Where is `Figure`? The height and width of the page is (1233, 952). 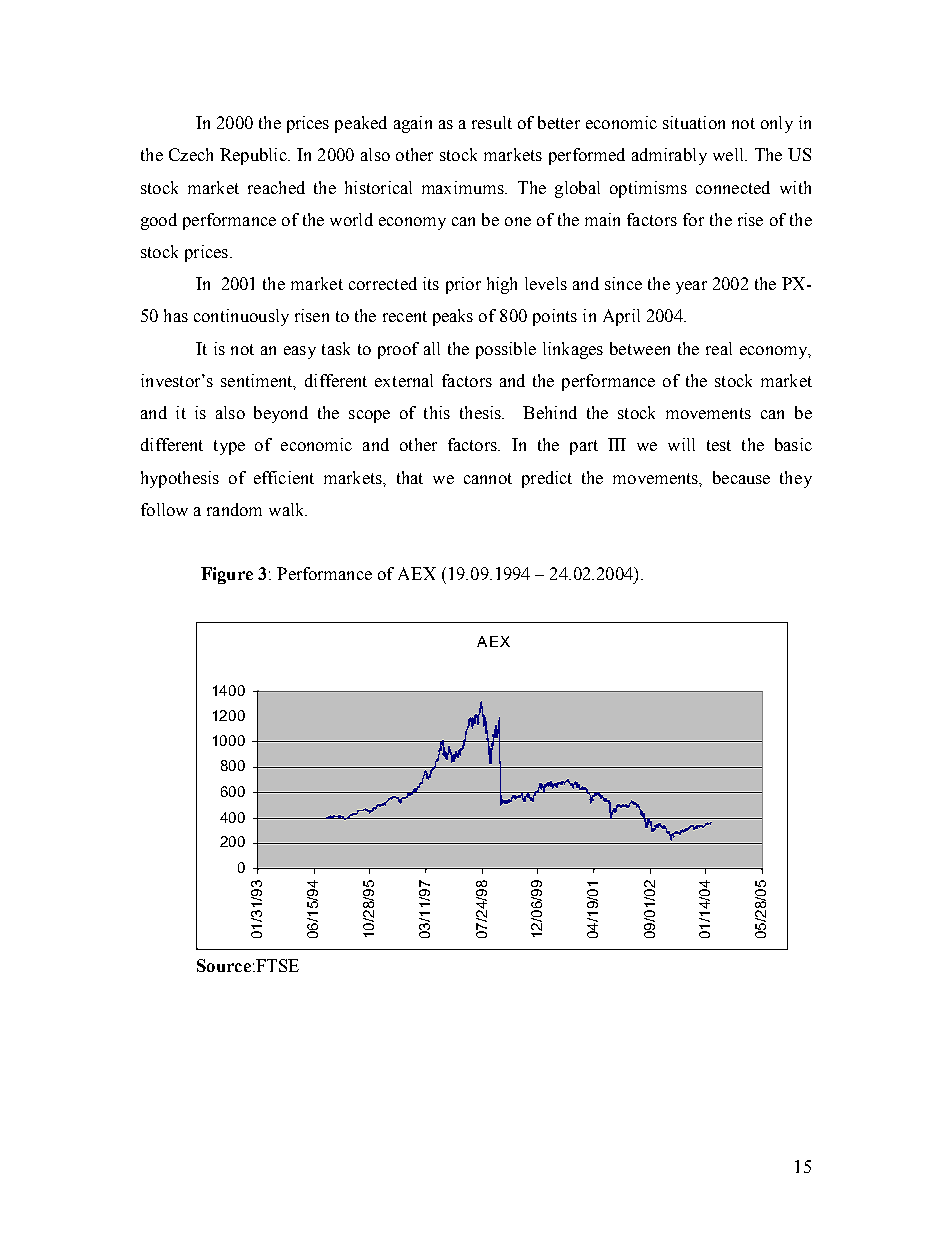 Figure is located at coordinates (227, 575).
